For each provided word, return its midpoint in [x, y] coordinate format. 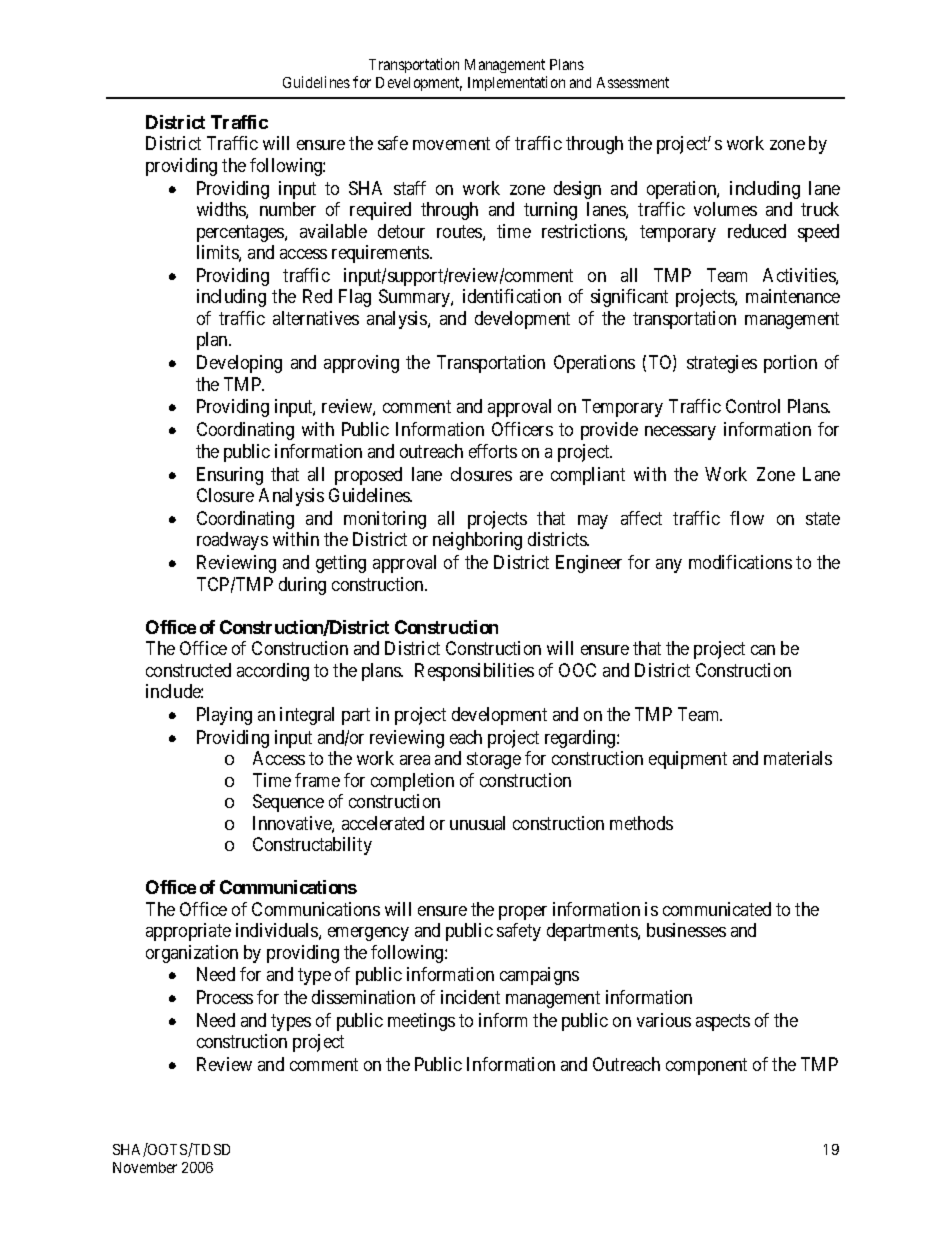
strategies [722, 364]
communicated [717, 909]
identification [512, 296]
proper [523, 913]
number [288, 209]
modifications [740, 562]
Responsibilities [474, 672]
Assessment [633, 82]
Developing [239, 364]
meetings [421, 1022]
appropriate [188, 932]
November [145, 1167]
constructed [188, 670]
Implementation [516, 83]
